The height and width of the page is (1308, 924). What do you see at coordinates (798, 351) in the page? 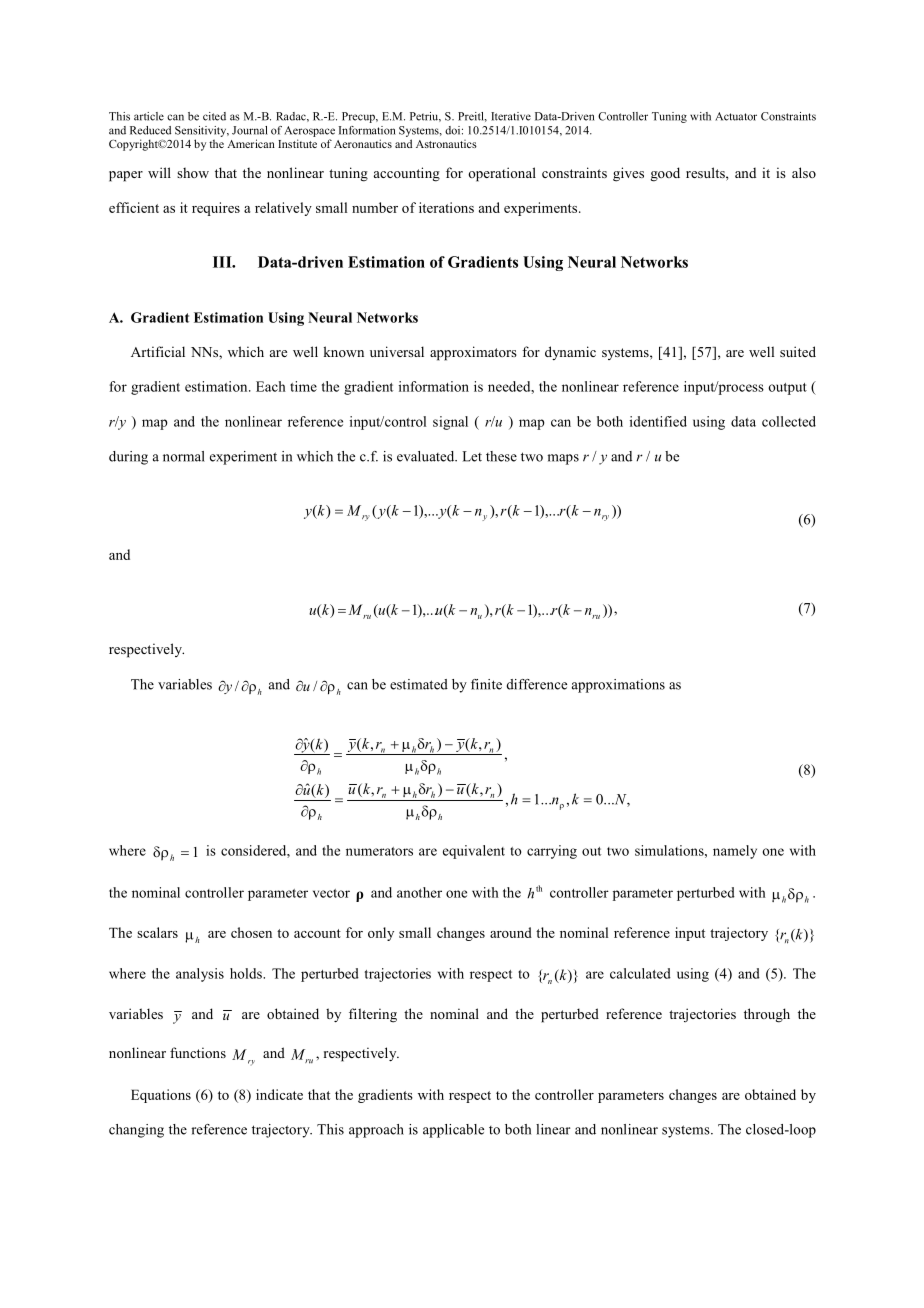
I see `suited` at bounding box center [798, 351].
